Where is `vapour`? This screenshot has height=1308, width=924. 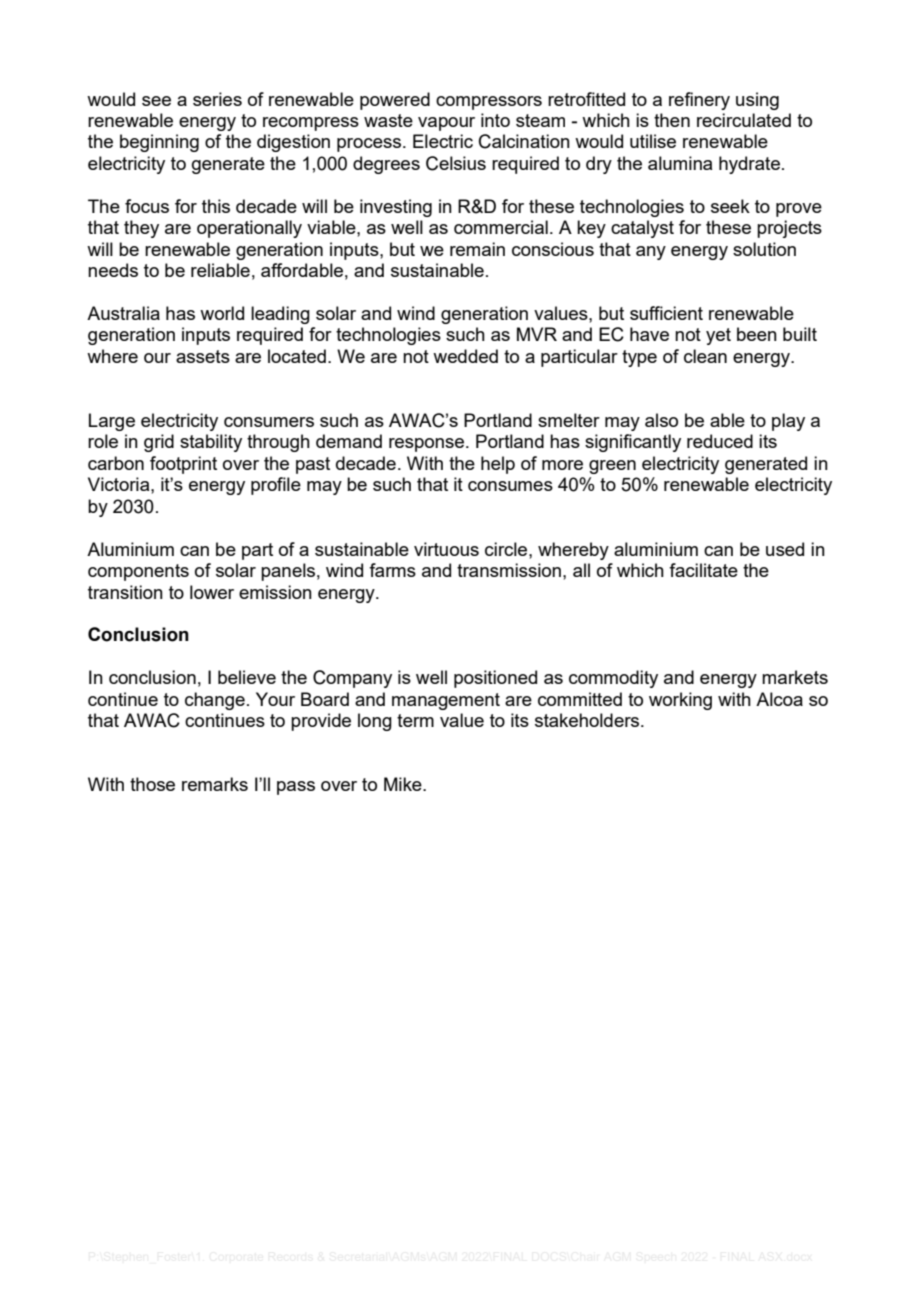 vapour is located at coordinates (446, 124).
